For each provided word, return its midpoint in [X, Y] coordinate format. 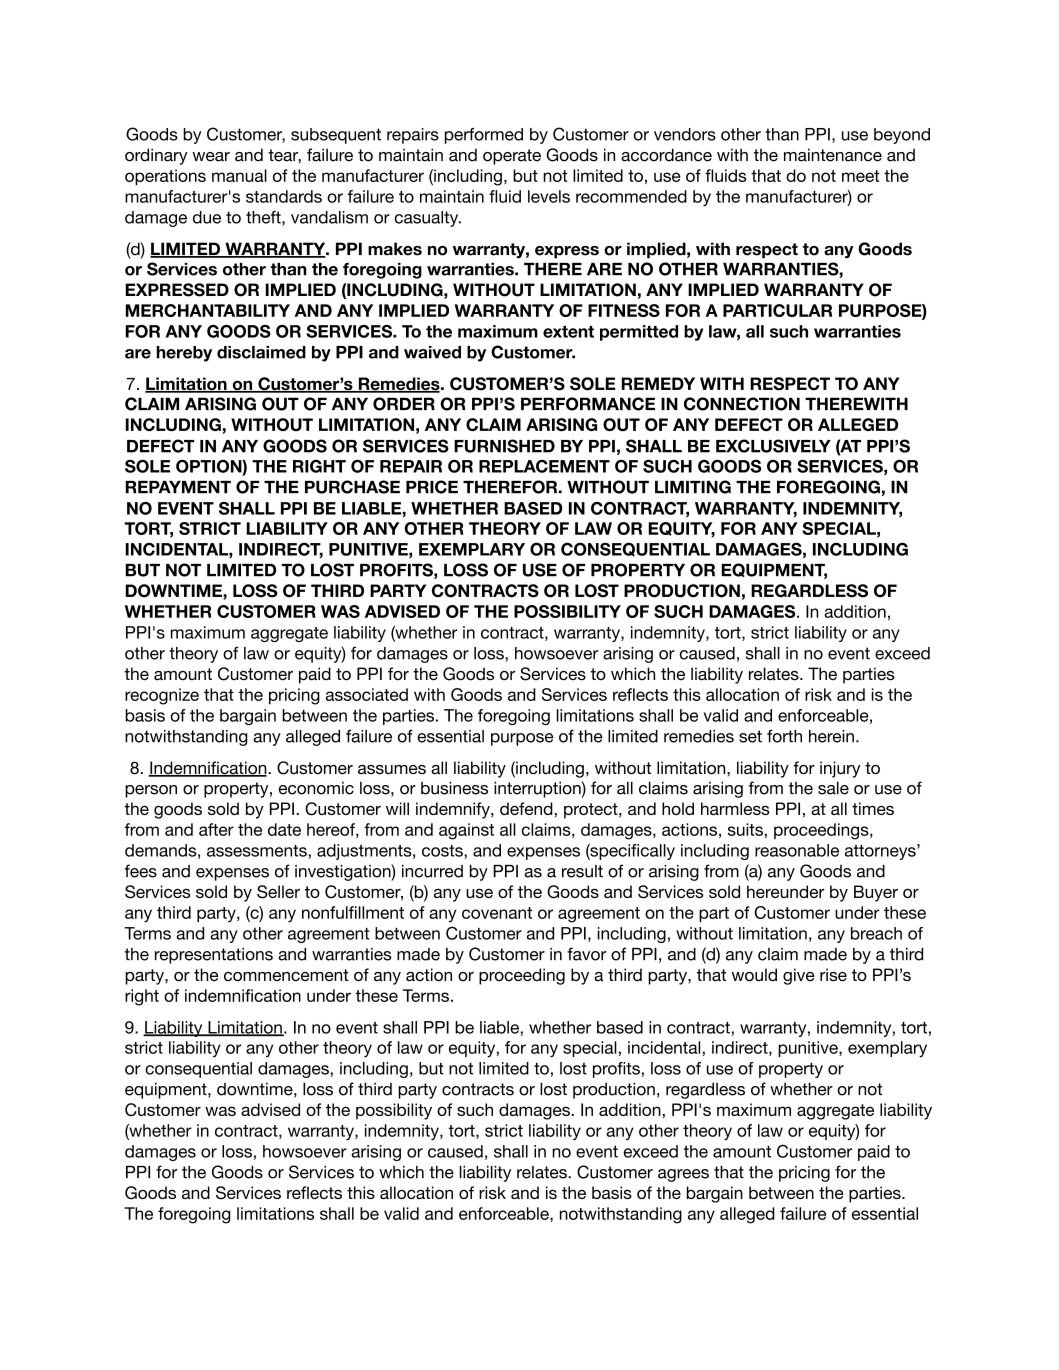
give [799, 976]
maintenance [833, 155]
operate [512, 157]
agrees [683, 1175]
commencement [286, 975]
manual [239, 175]
